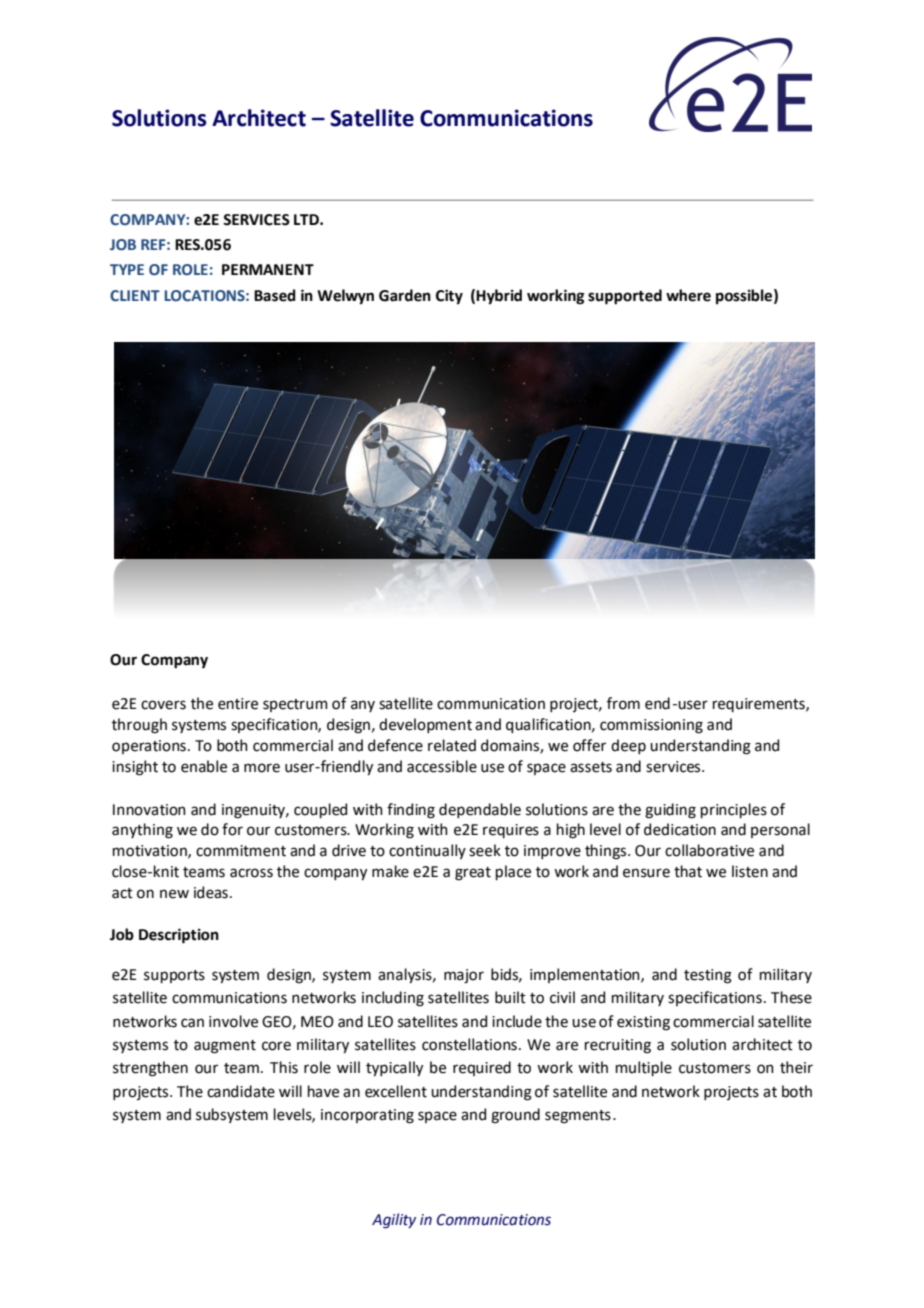 The height and width of the document is (1308, 924). What do you see at coordinates (578, 1117) in the document?
I see `segments` at bounding box center [578, 1117].
